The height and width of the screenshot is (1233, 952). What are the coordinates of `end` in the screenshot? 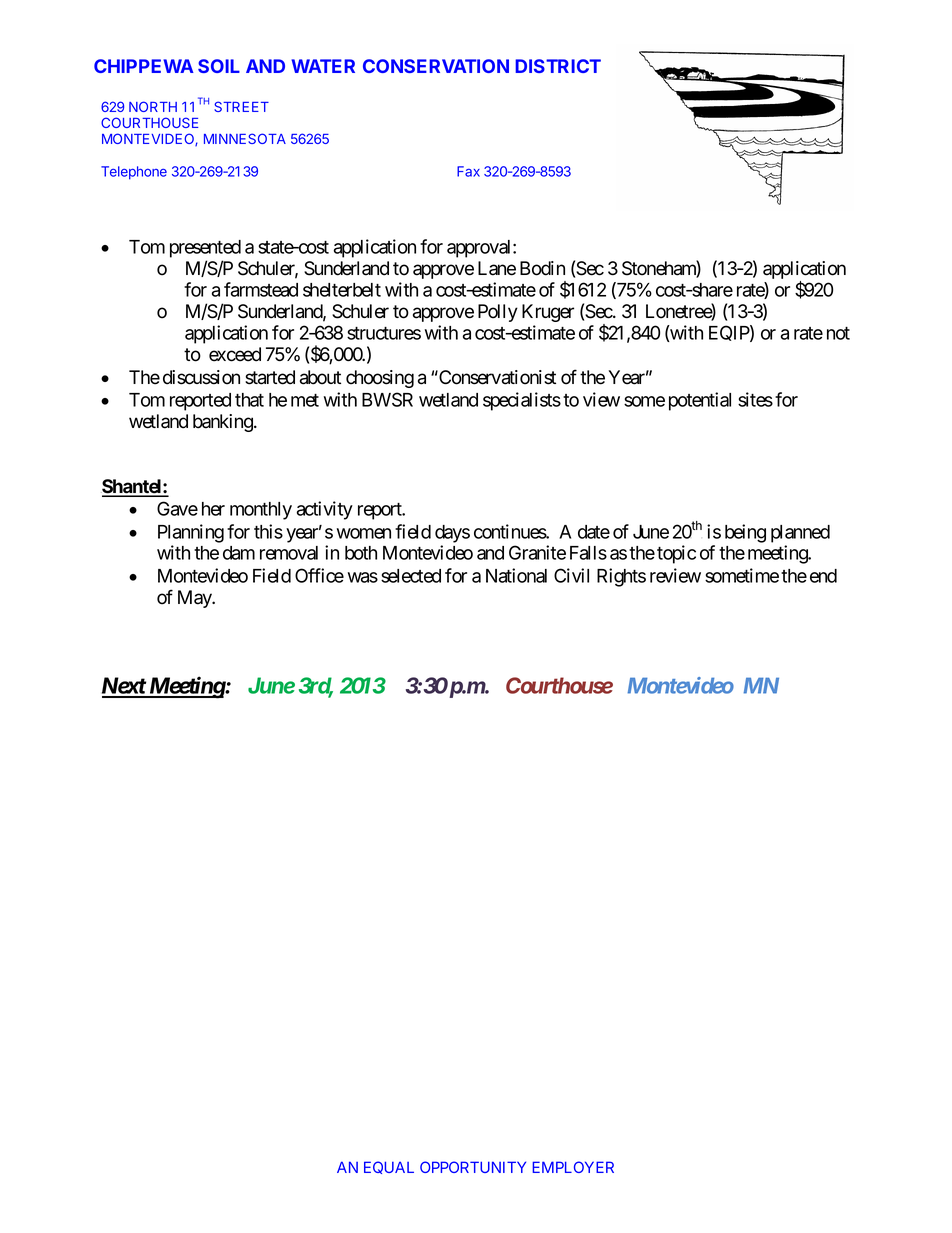 It's located at (823, 576).
